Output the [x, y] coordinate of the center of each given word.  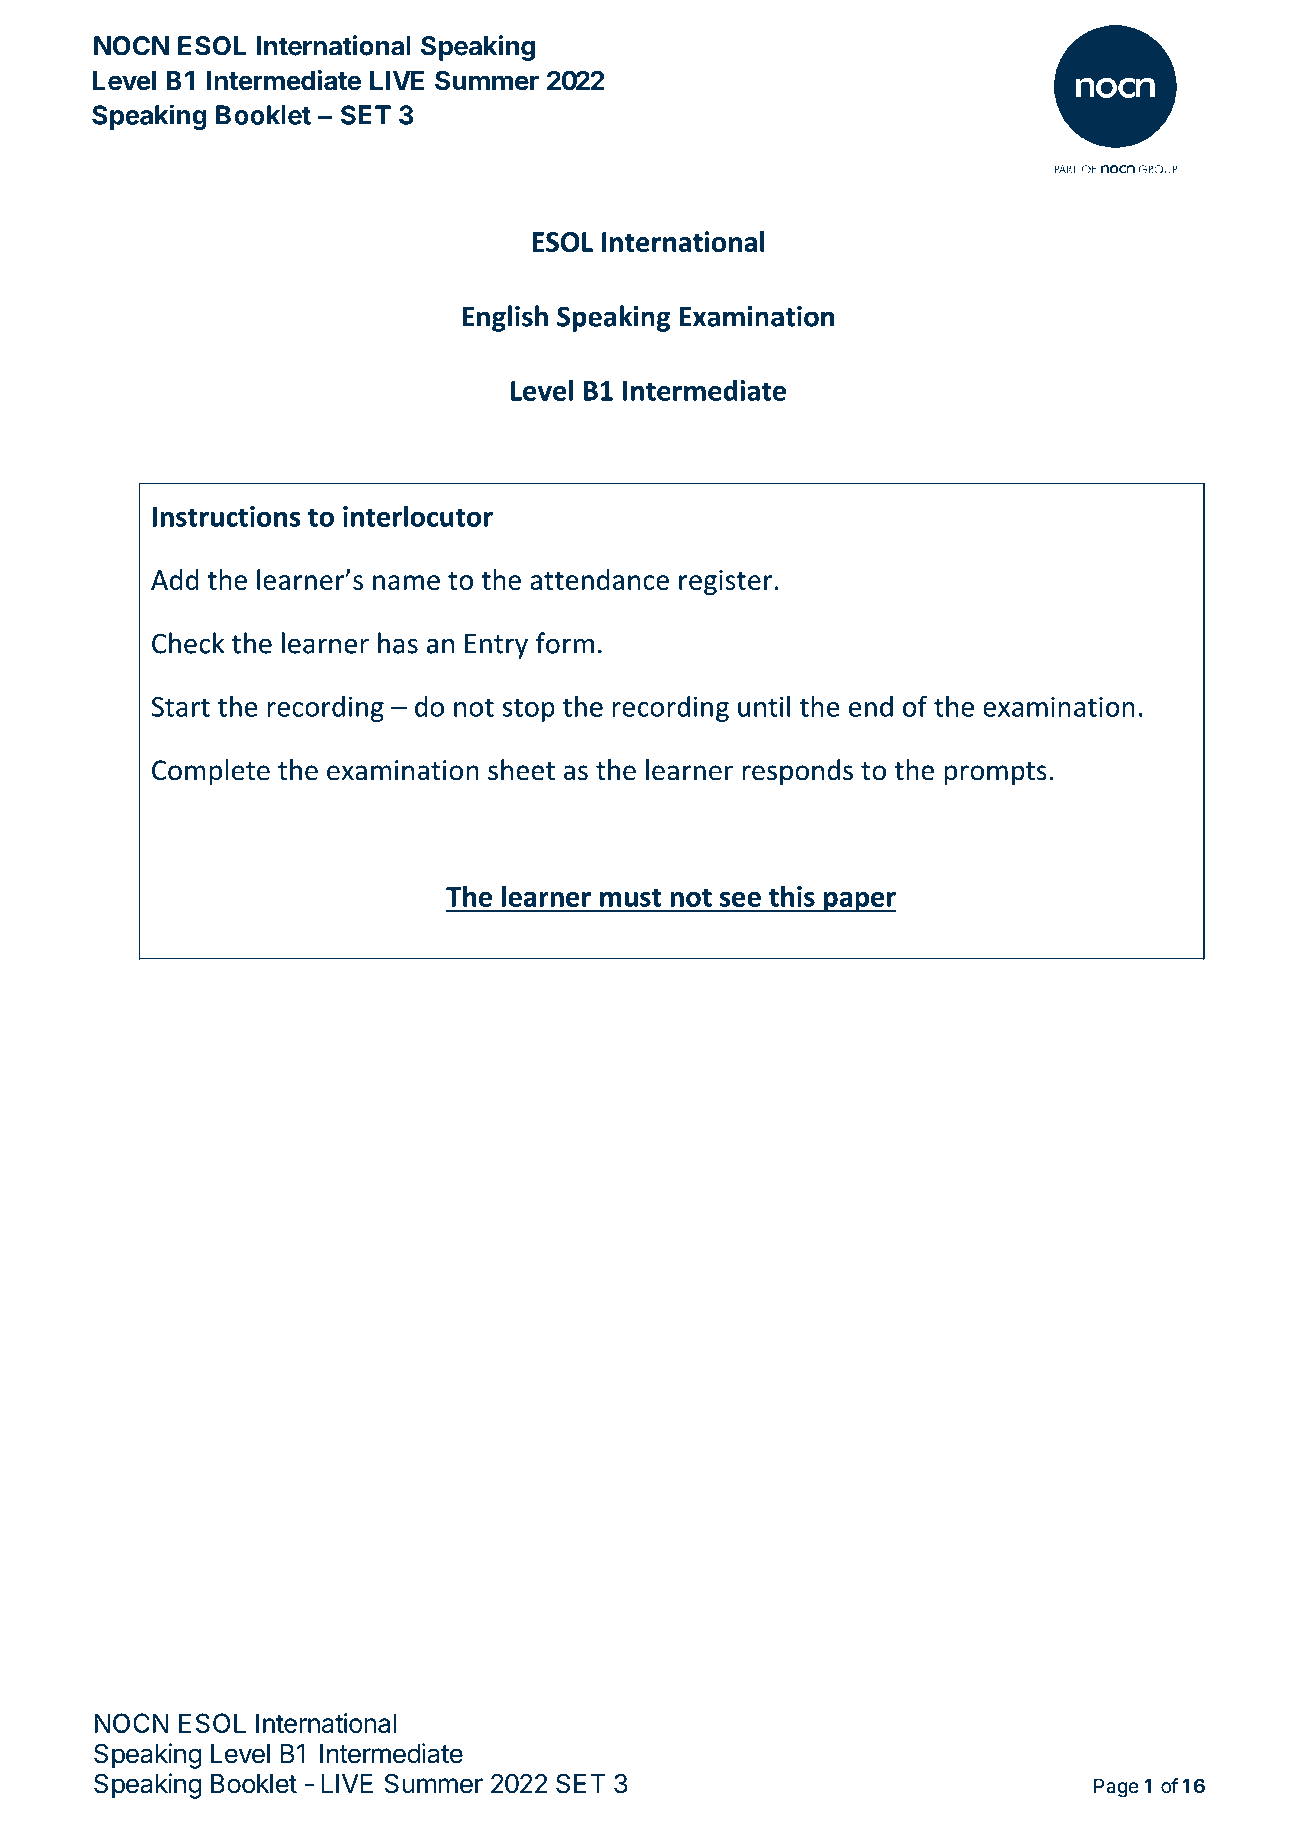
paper [859, 902]
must [631, 897]
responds [797, 772]
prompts [995, 774]
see [740, 899]
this [792, 896]
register [725, 582]
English [505, 318]
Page [1116, 1788]
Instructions [227, 516]
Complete [211, 772]
